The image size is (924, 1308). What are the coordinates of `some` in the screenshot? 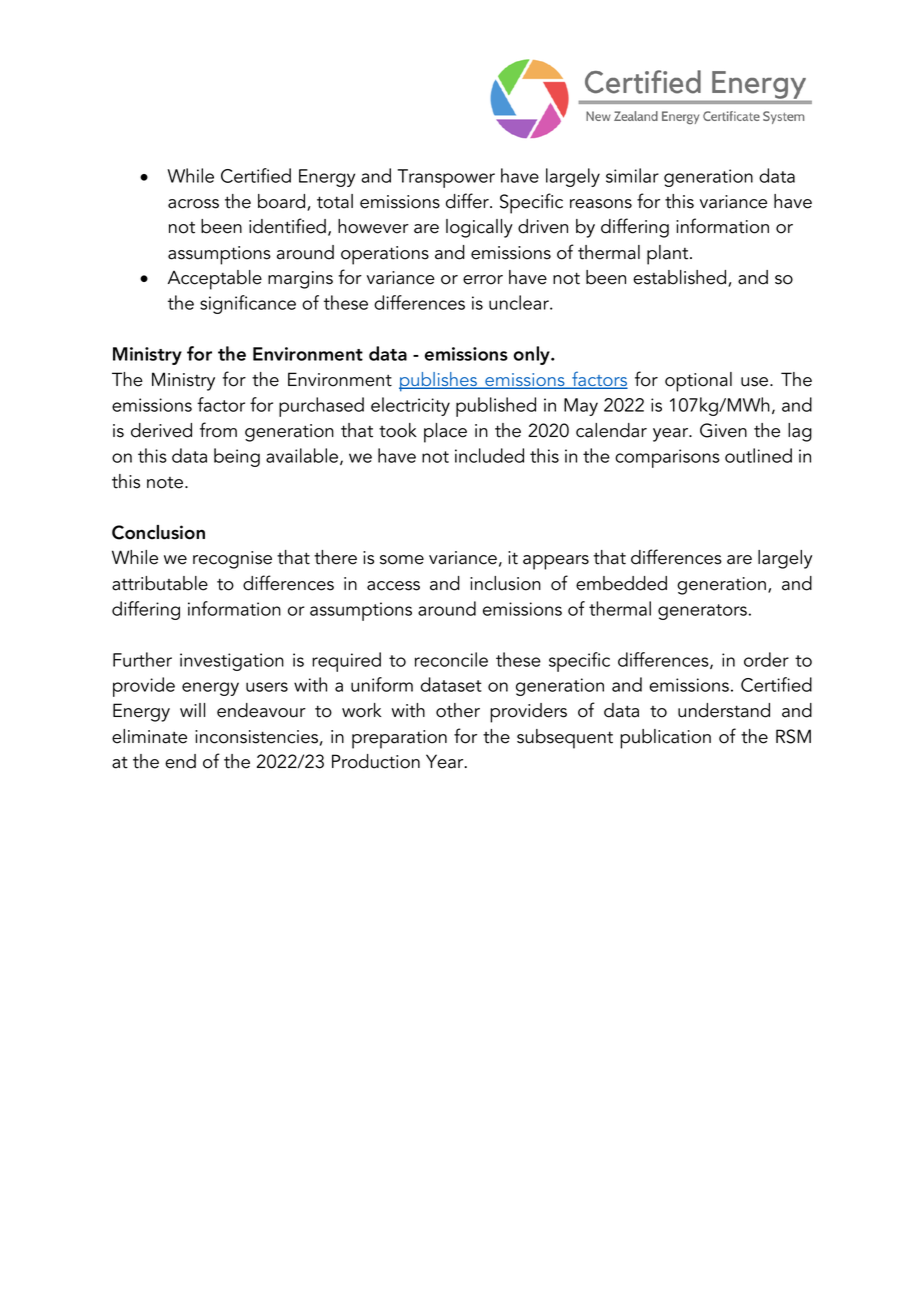 It's located at (402, 560).
